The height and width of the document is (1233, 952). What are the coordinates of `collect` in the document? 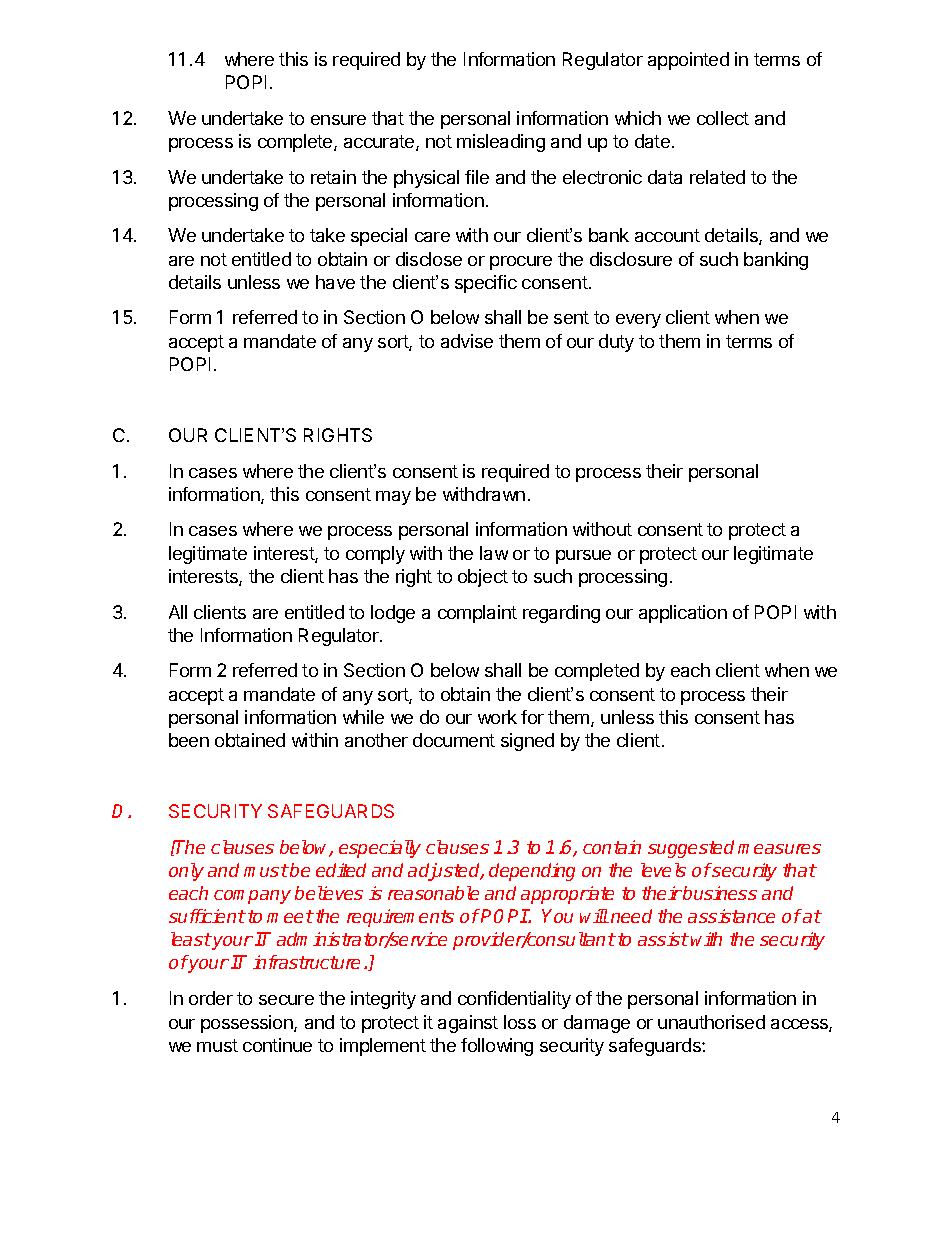 It's located at (723, 118).
